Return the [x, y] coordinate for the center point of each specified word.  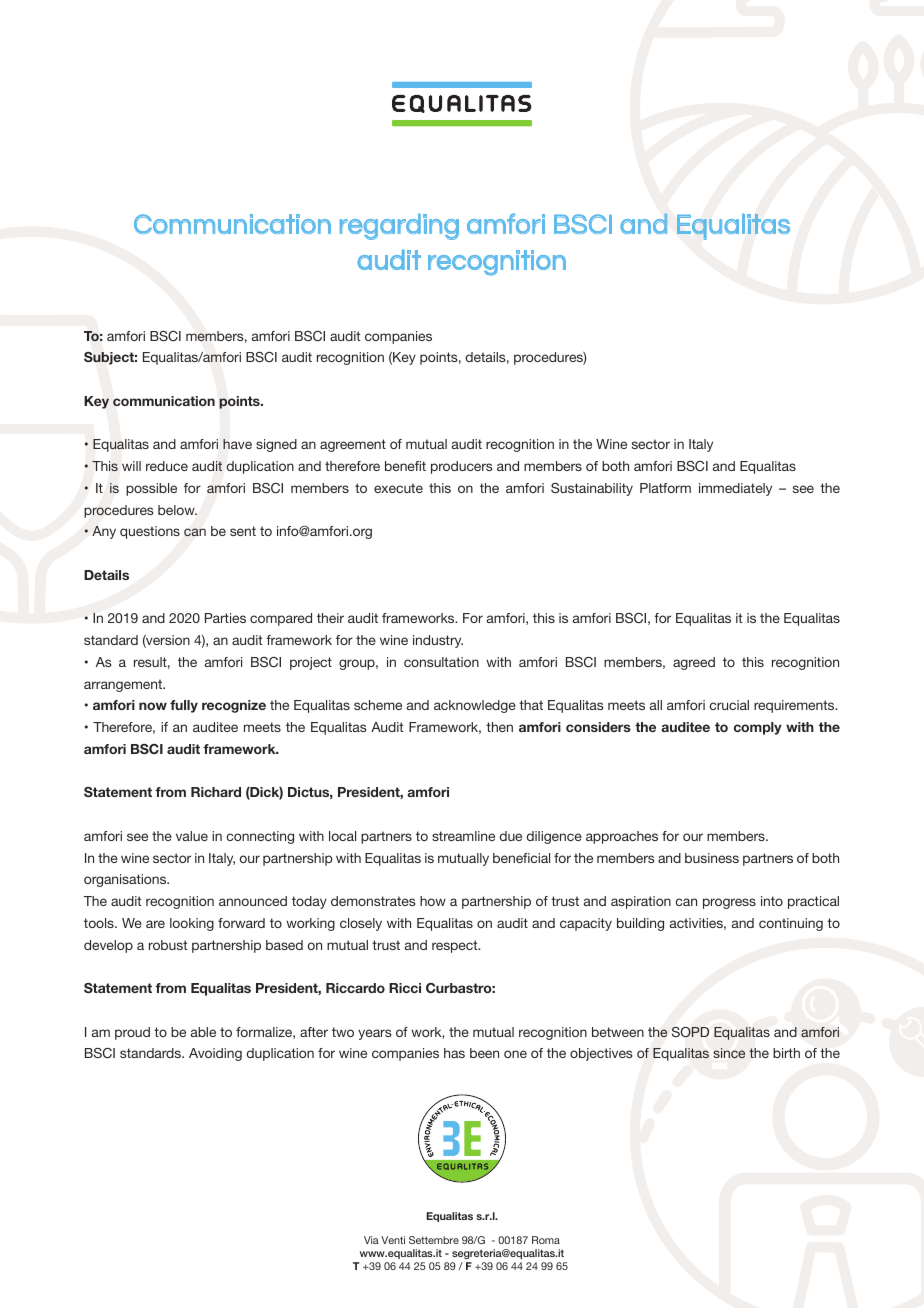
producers [461, 467]
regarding [399, 226]
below [177, 510]
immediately [735, 489]
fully [184, 706]
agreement [353, 445]
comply [758, 728]
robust [168, 945]
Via [371, 1240]
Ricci [405, 988]
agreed [694, 663]
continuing [791, 924]
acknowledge [475, 706]
